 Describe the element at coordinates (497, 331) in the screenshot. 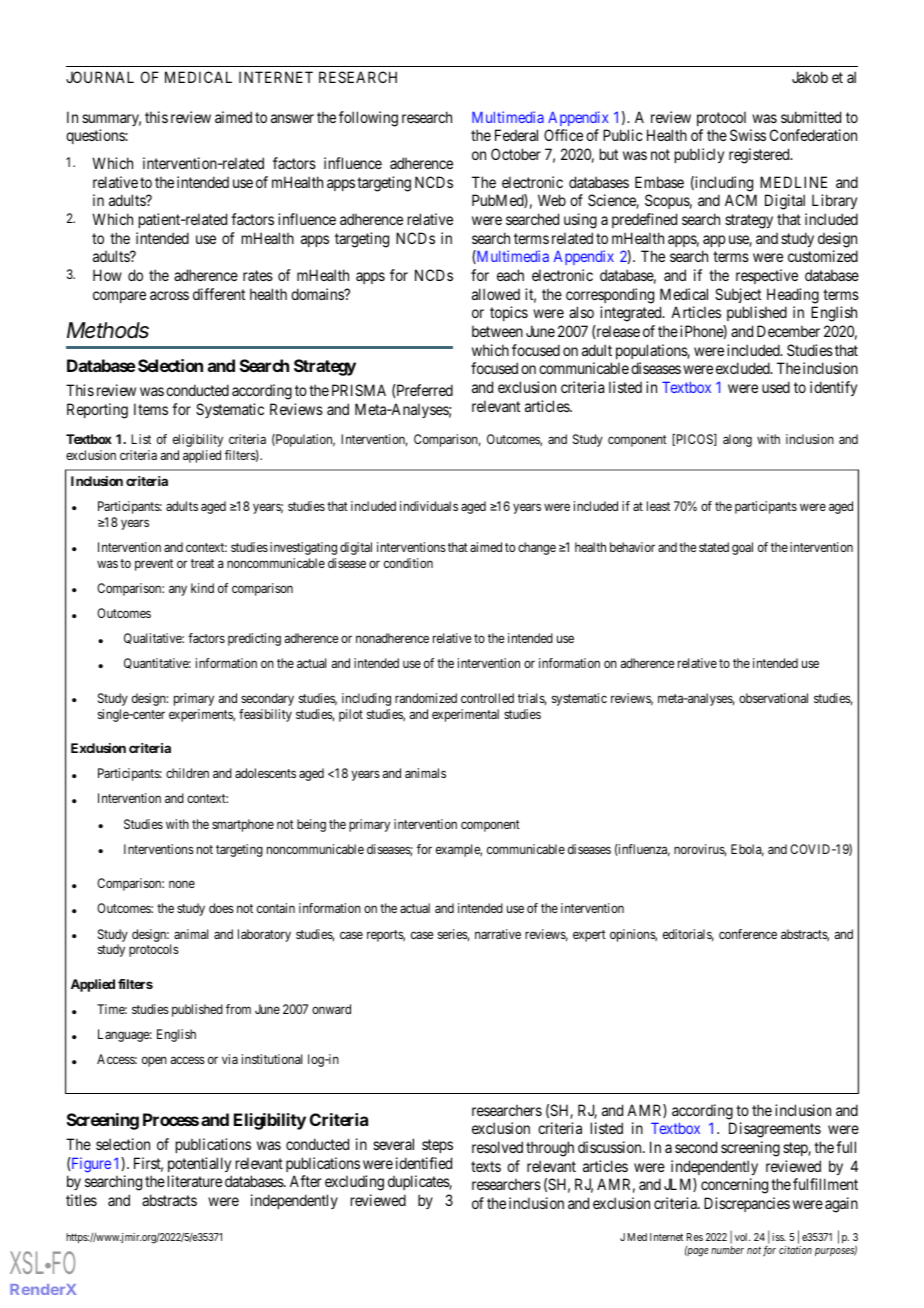

I see `between` at that location.
